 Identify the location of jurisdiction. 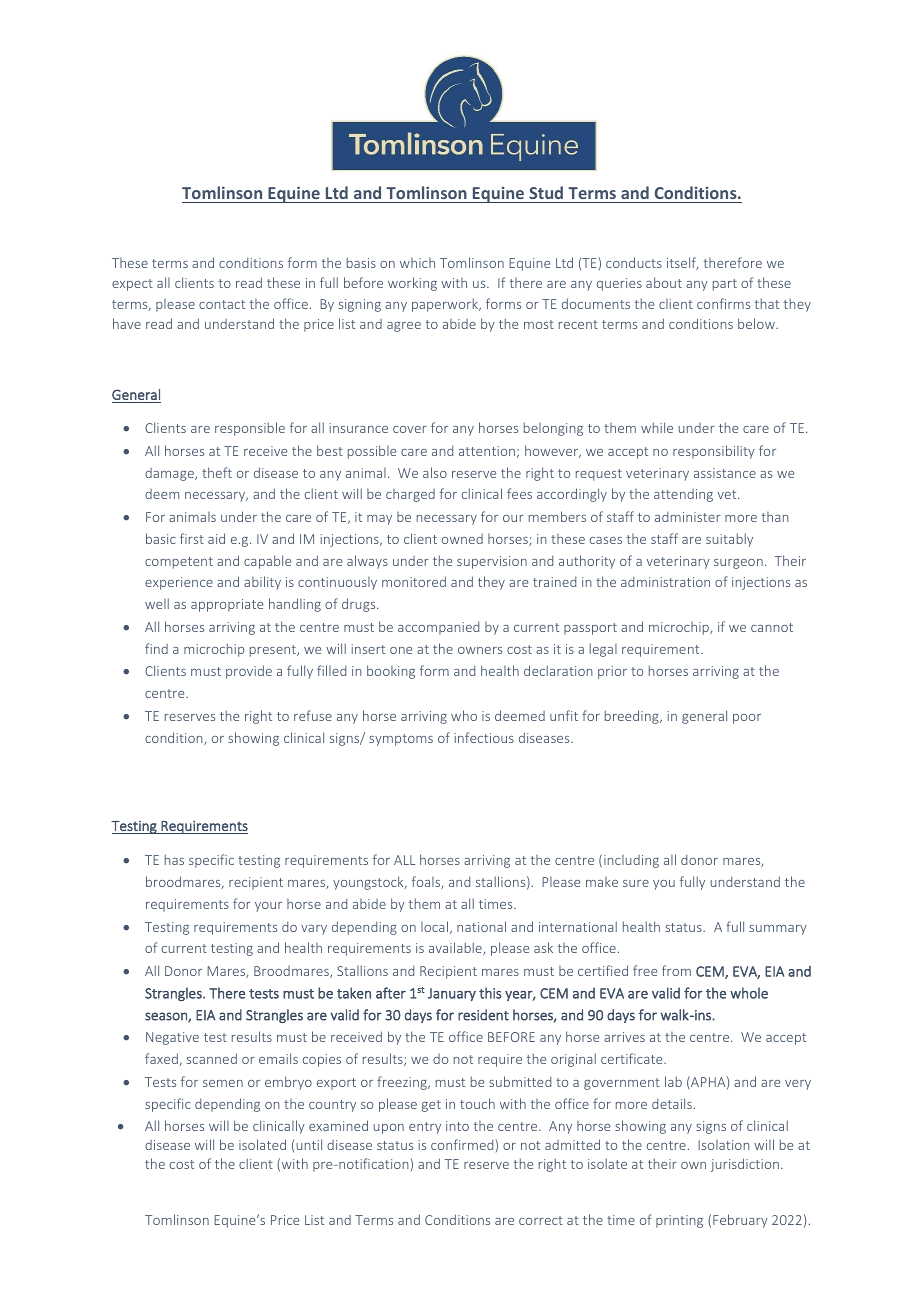
(745, 1165).
